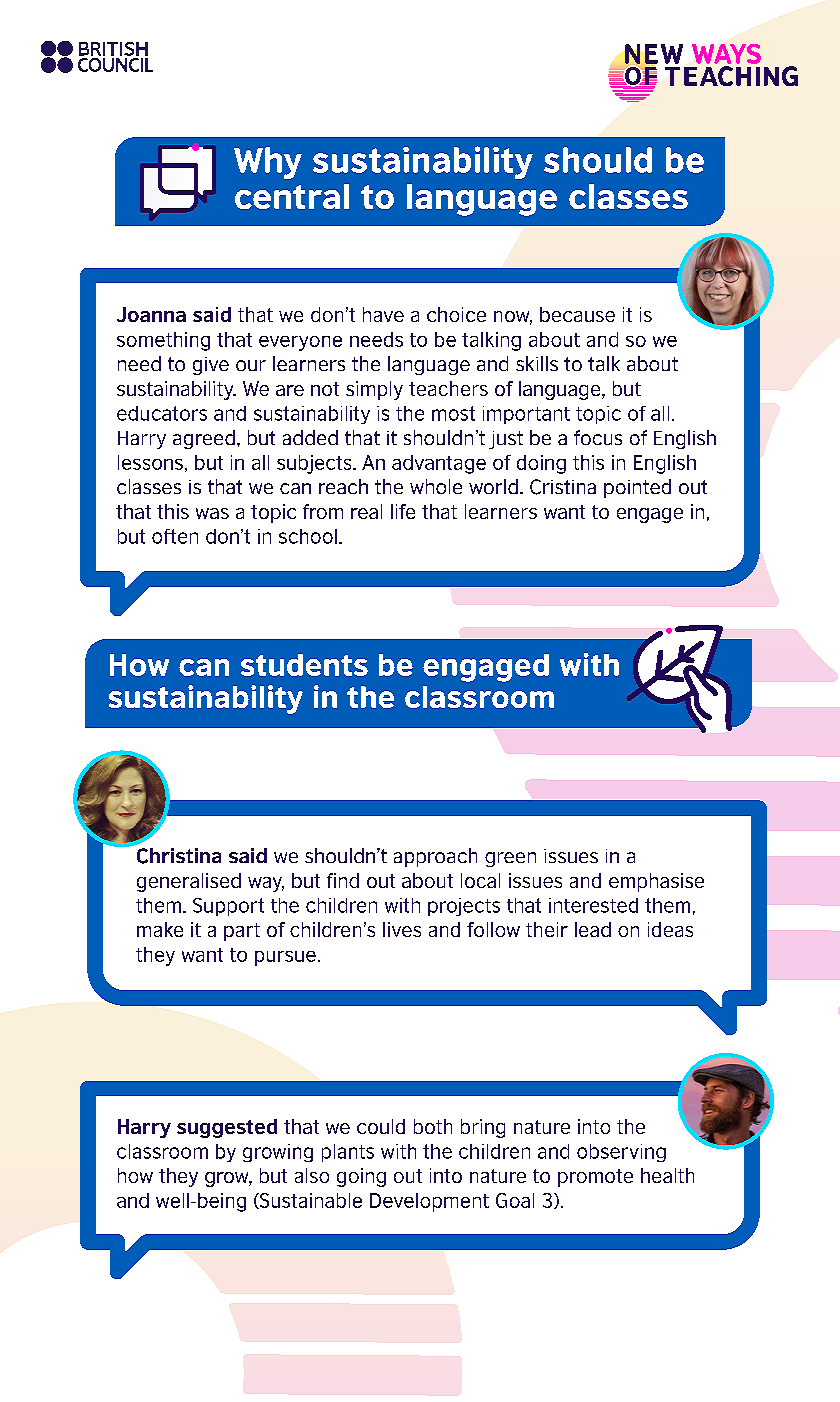 The image size is (840, 1402). What do you see at coordinates (656, 882) in the page?
I see `emphasise` at bounding box center [656, 882].
